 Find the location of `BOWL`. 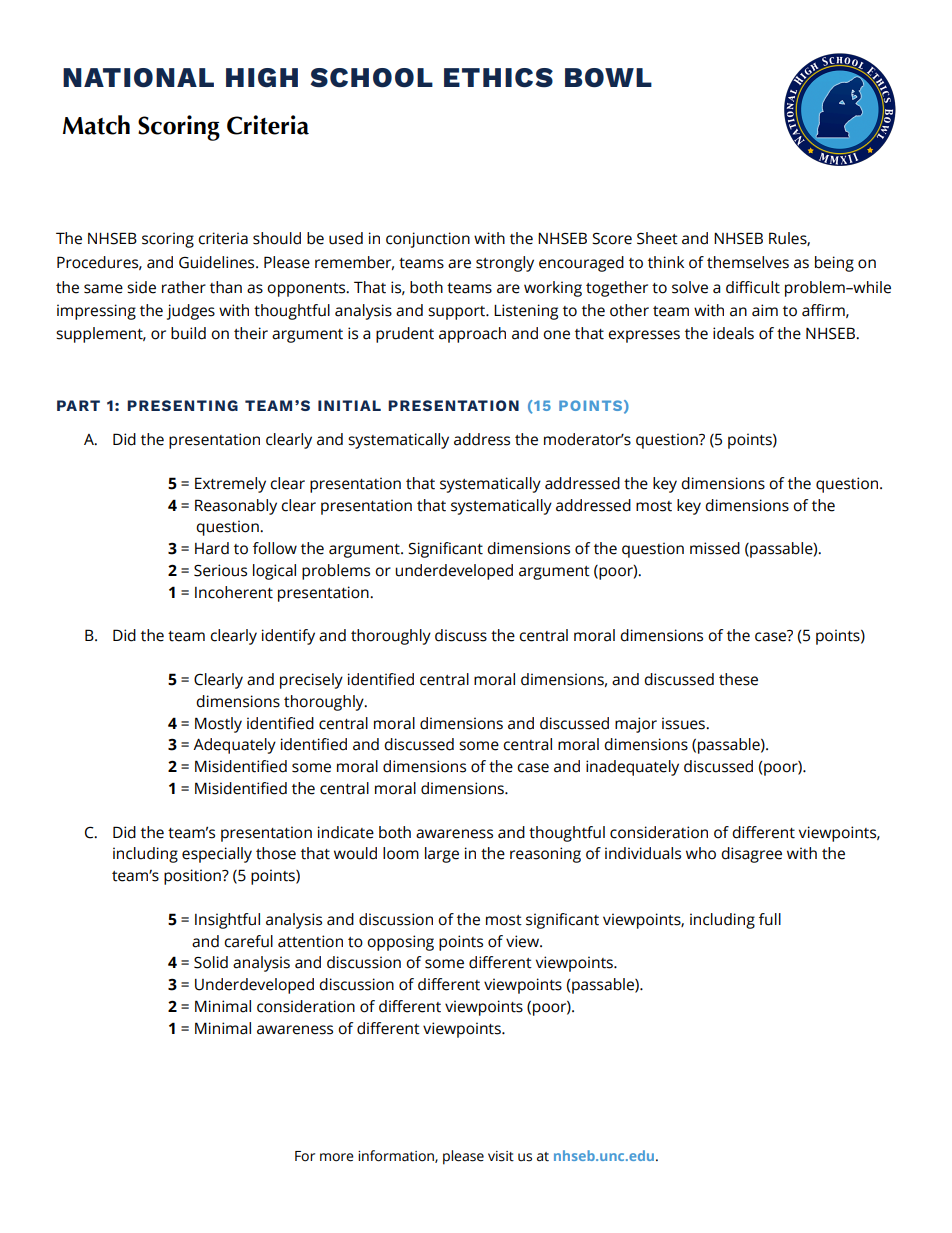

BOWL is located at coordinates (608, 78).
